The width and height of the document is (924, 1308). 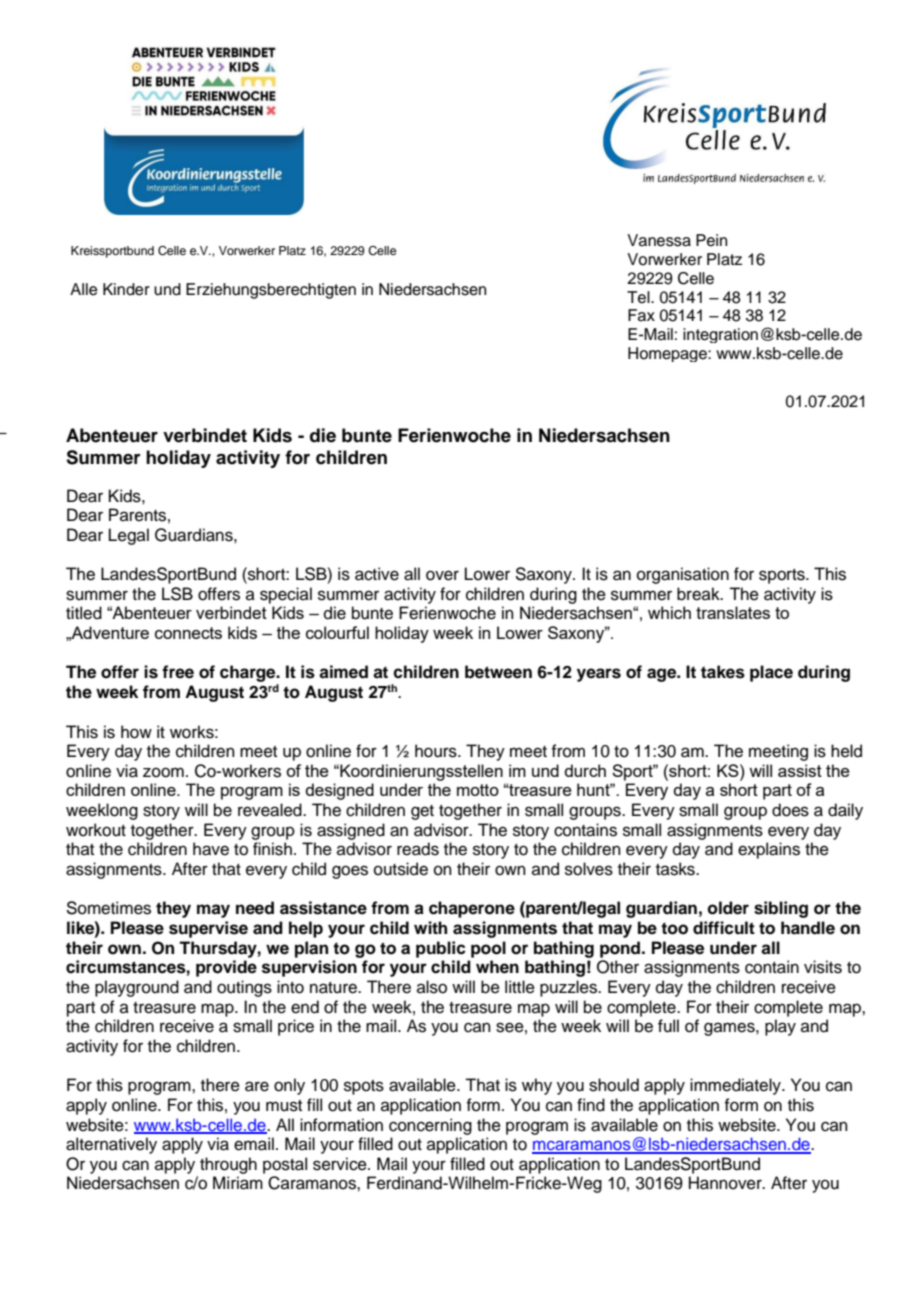 I want to click on special, so click(x=286, y=595).
